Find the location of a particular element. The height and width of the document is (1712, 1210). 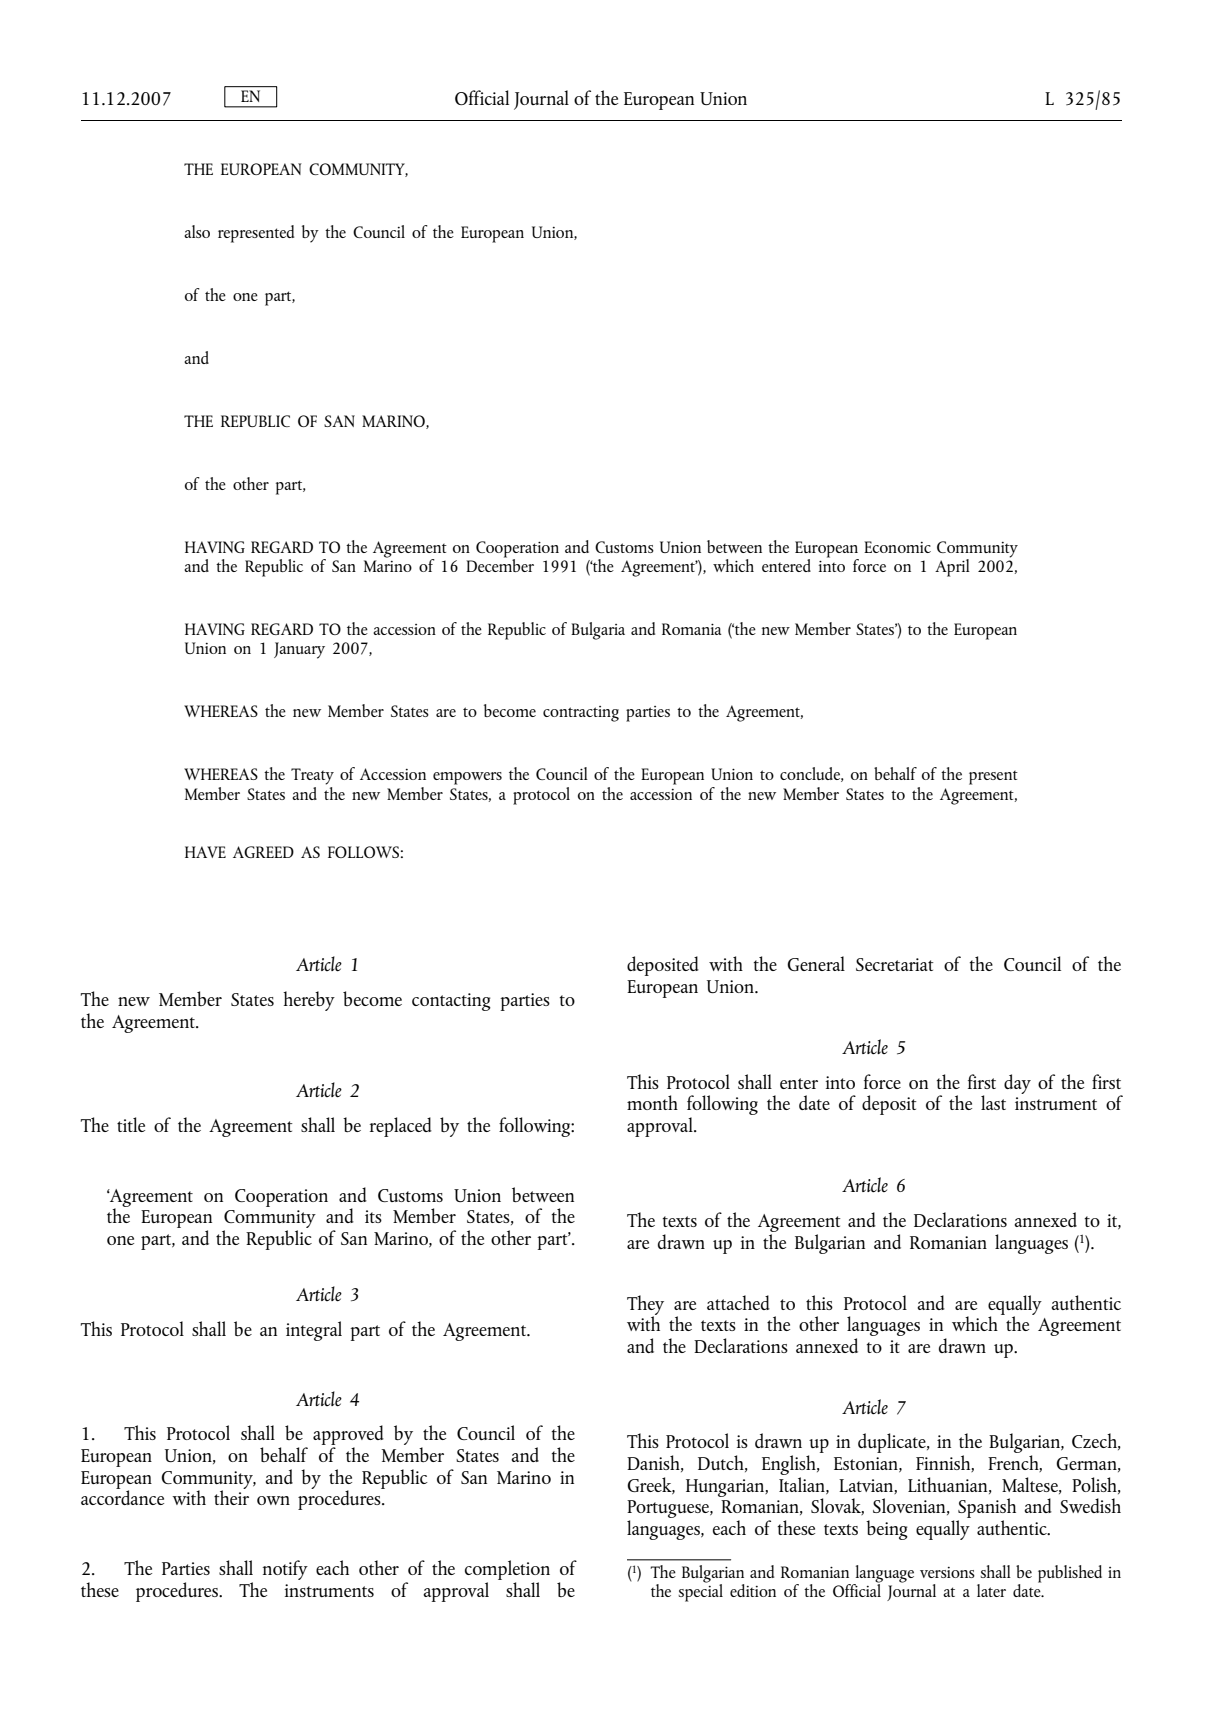

last is located at coordinates (993, 1102).
